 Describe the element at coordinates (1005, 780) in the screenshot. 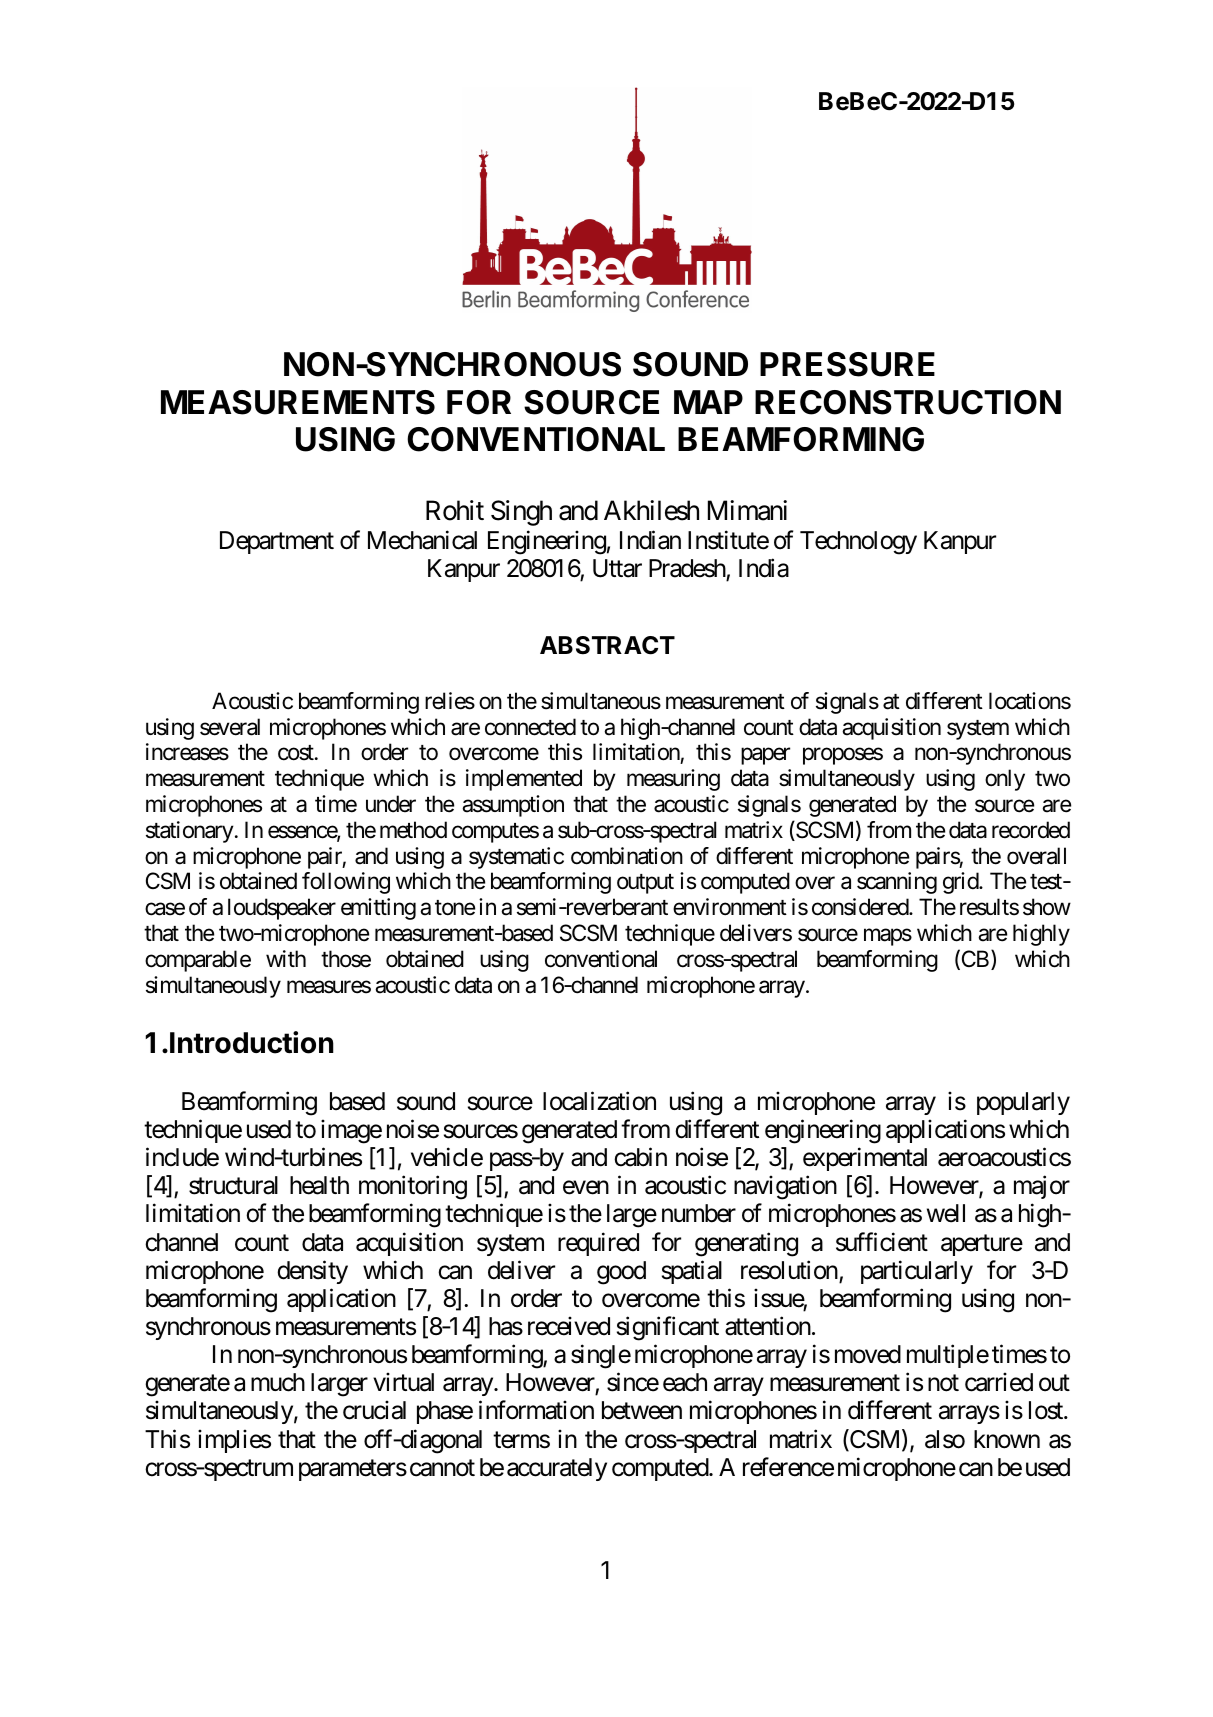

I see `only` at that location.
